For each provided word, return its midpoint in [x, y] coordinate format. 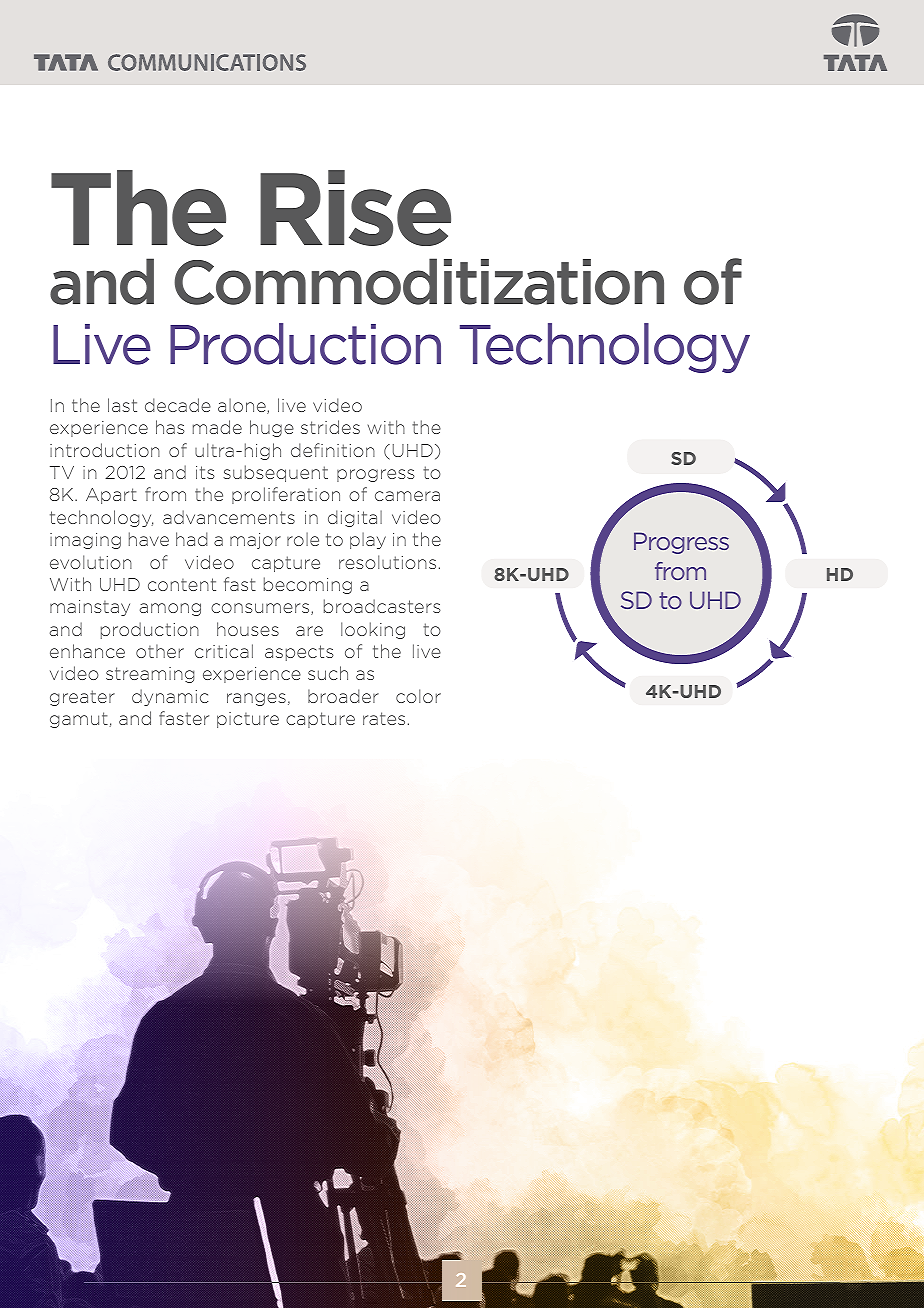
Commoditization [419, 281]
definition [333, 450]
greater [82, 698]
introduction [105, 450]
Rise [355, 208]
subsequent [275, 473]
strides [330, 427]
